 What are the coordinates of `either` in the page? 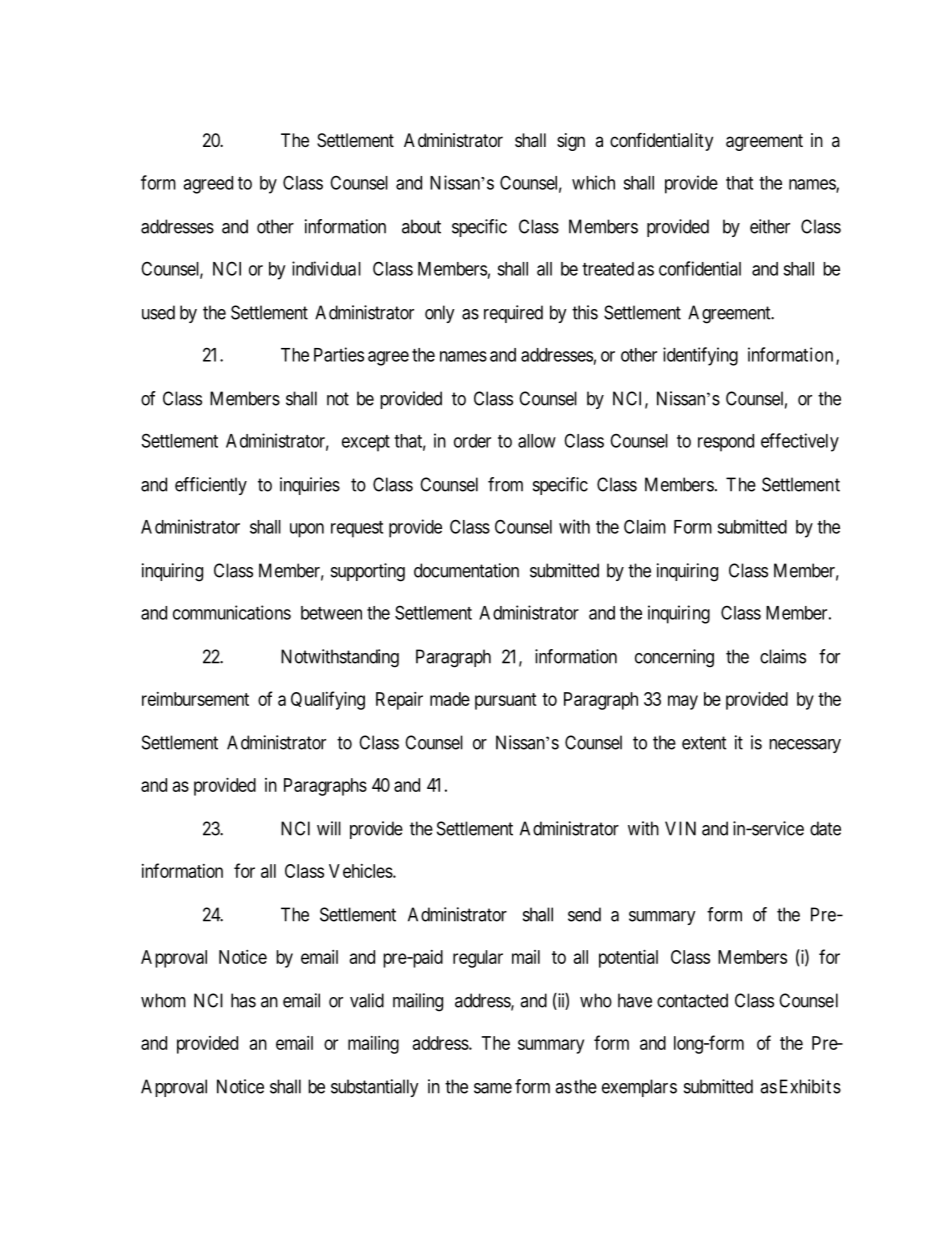 It's located at (770, 226).
